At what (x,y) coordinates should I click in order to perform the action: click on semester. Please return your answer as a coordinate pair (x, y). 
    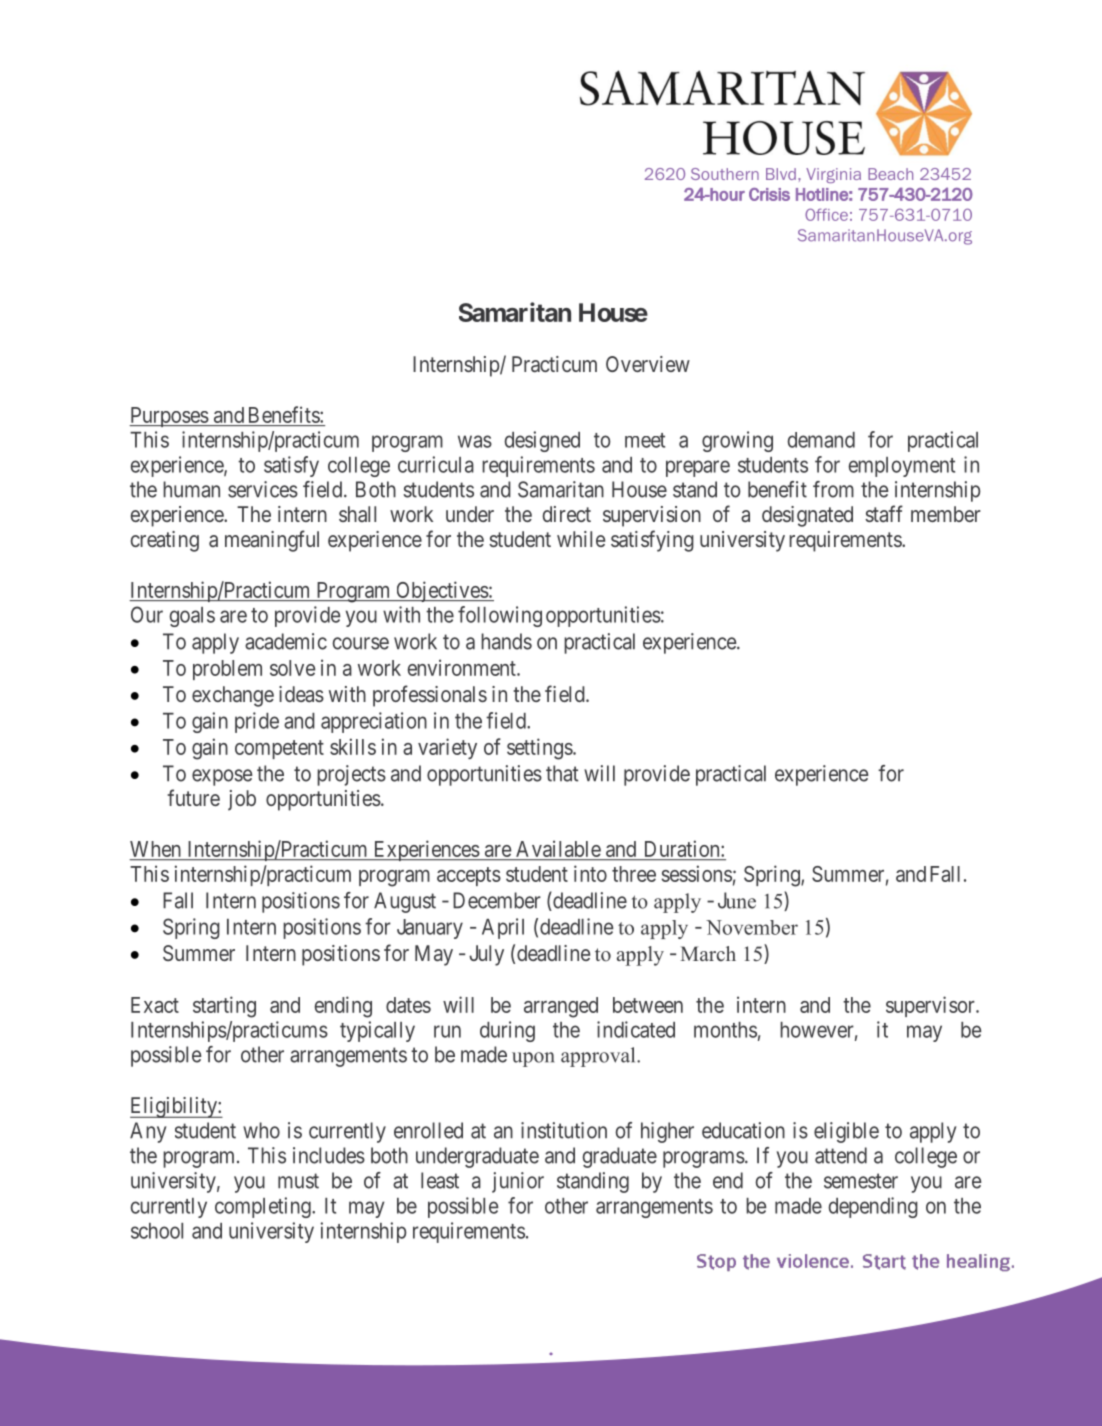
    Looking at the image, I should click on (861, 1181).
